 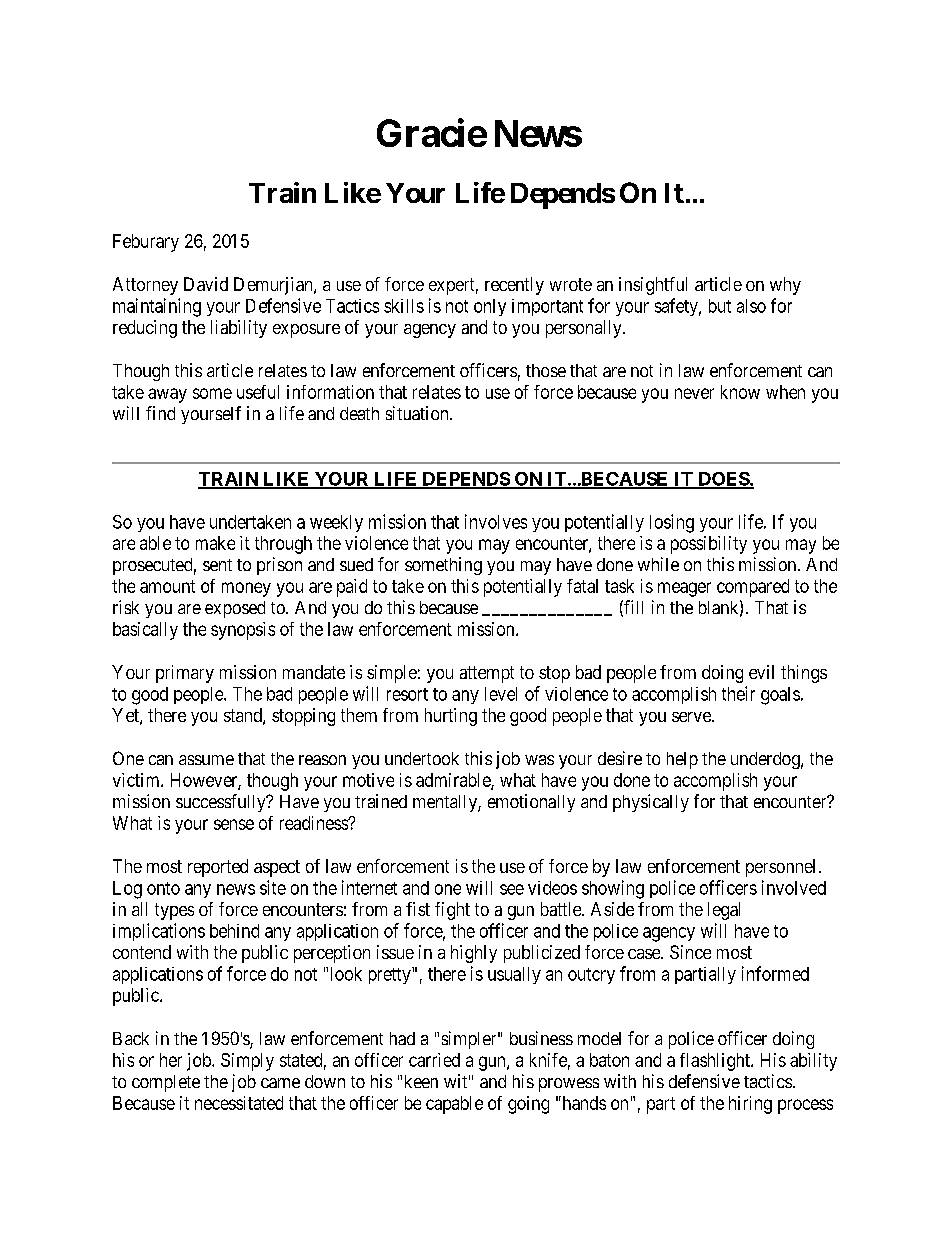 What do you see at coordinates (490, 307) in the screenshot?
I see `only` at bounding box center [490, 307].
